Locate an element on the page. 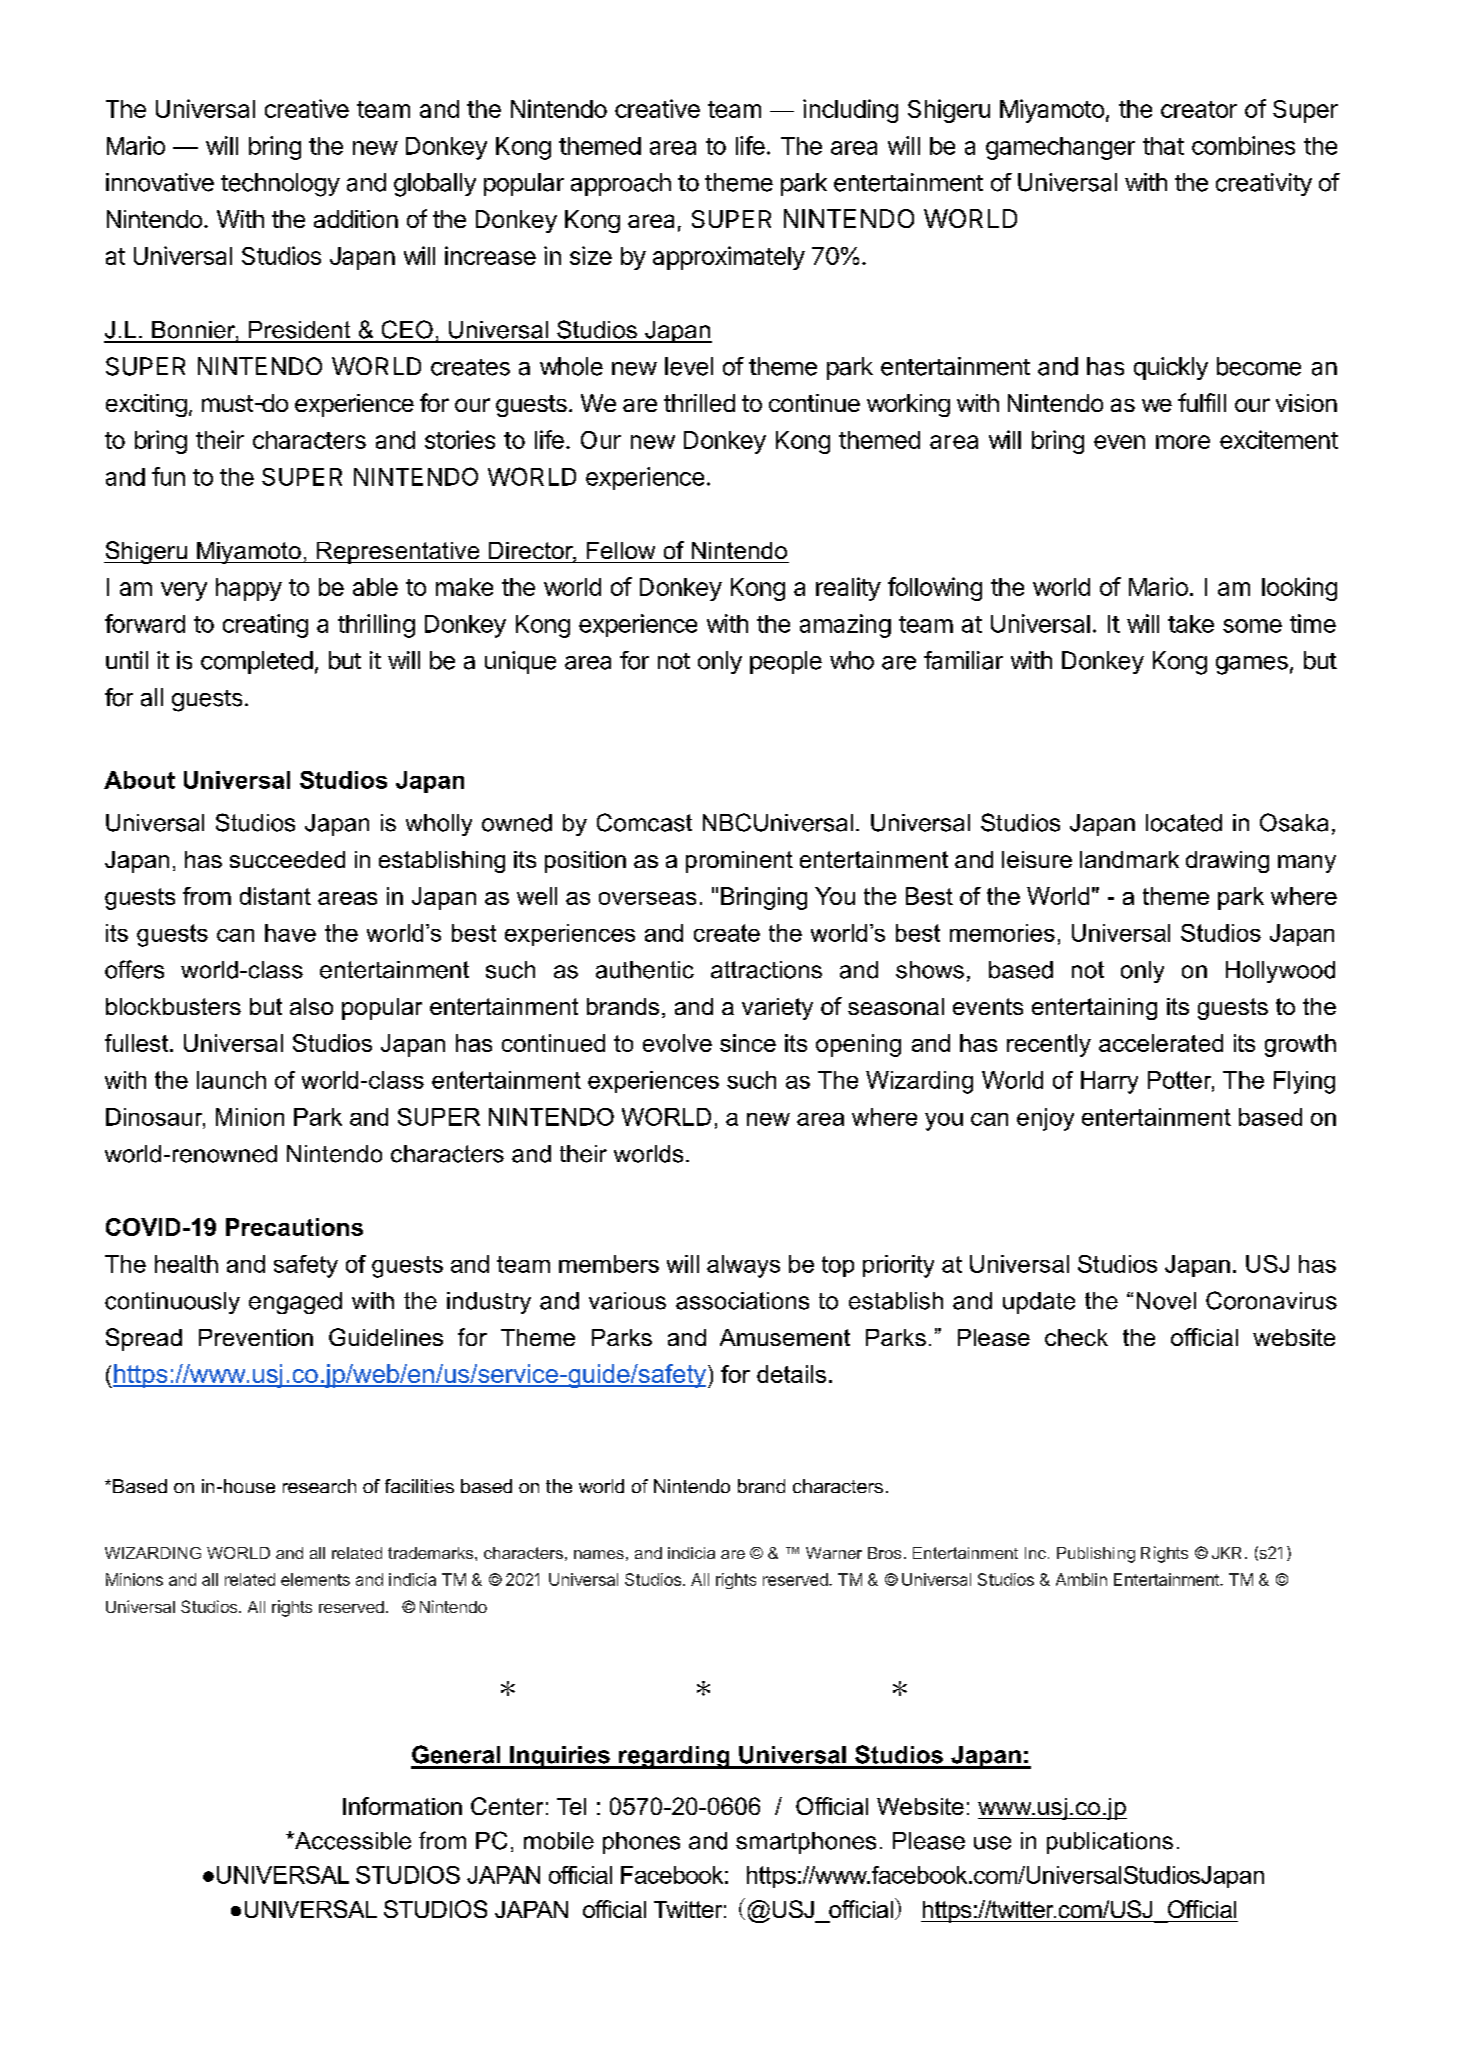  approach is located at coordinates (621, 184).
